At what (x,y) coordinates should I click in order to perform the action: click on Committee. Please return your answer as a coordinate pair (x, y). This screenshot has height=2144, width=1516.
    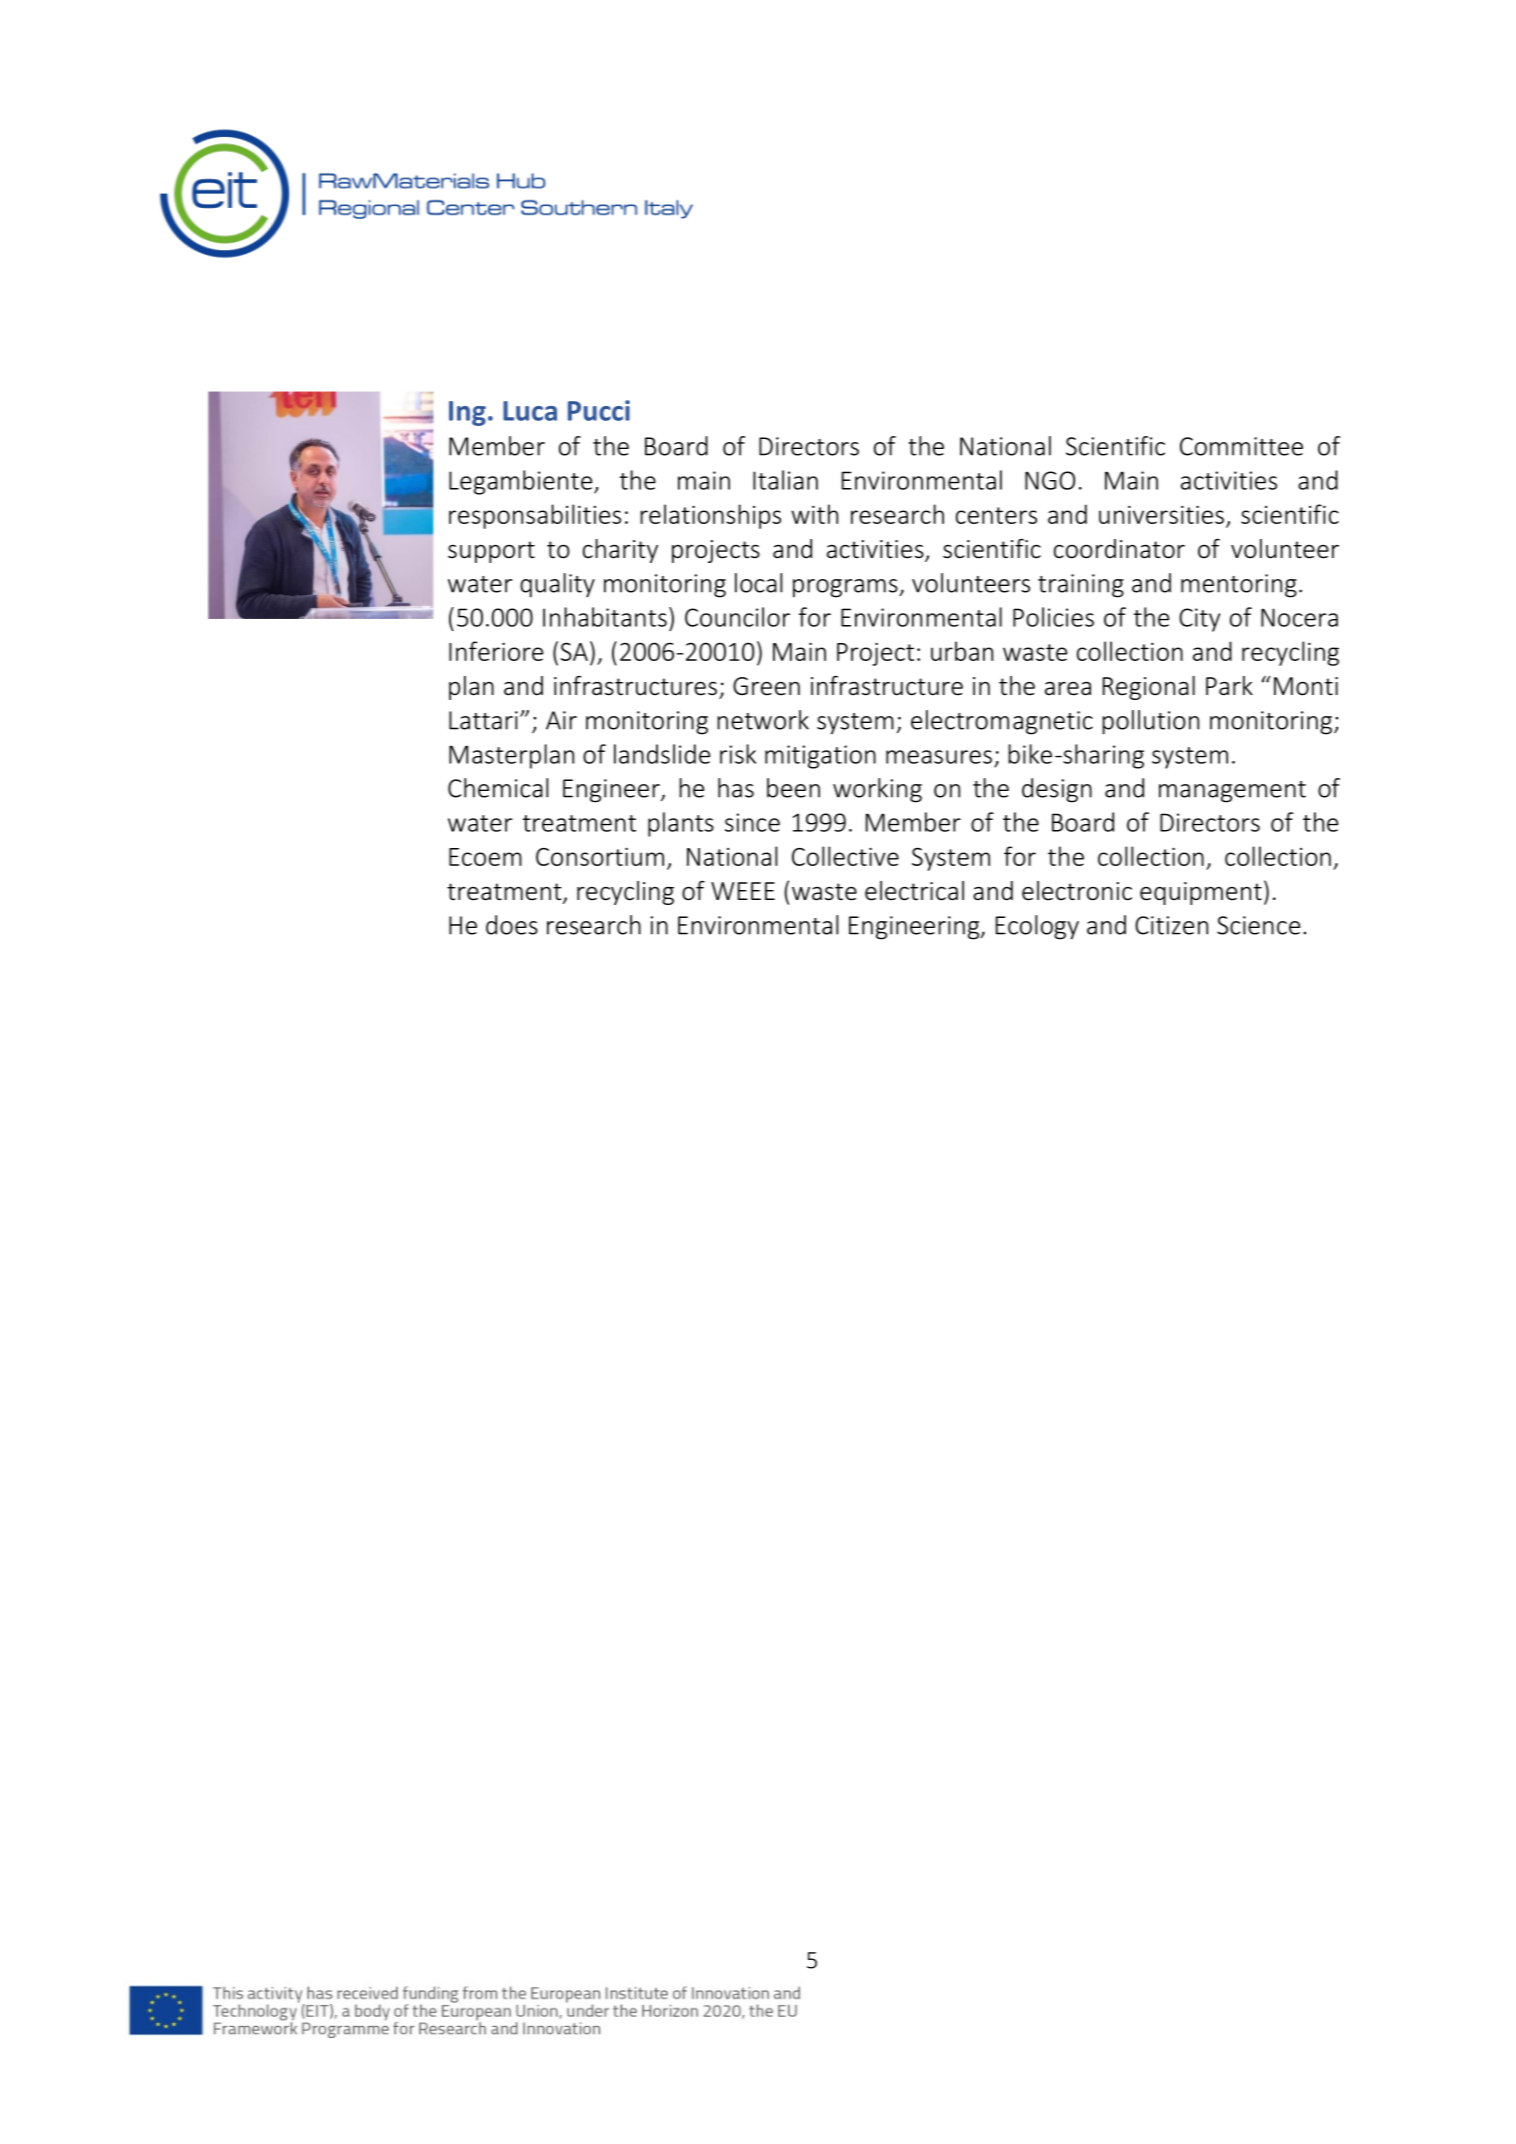
    Looking at the image, I should click on (1241, 446).
